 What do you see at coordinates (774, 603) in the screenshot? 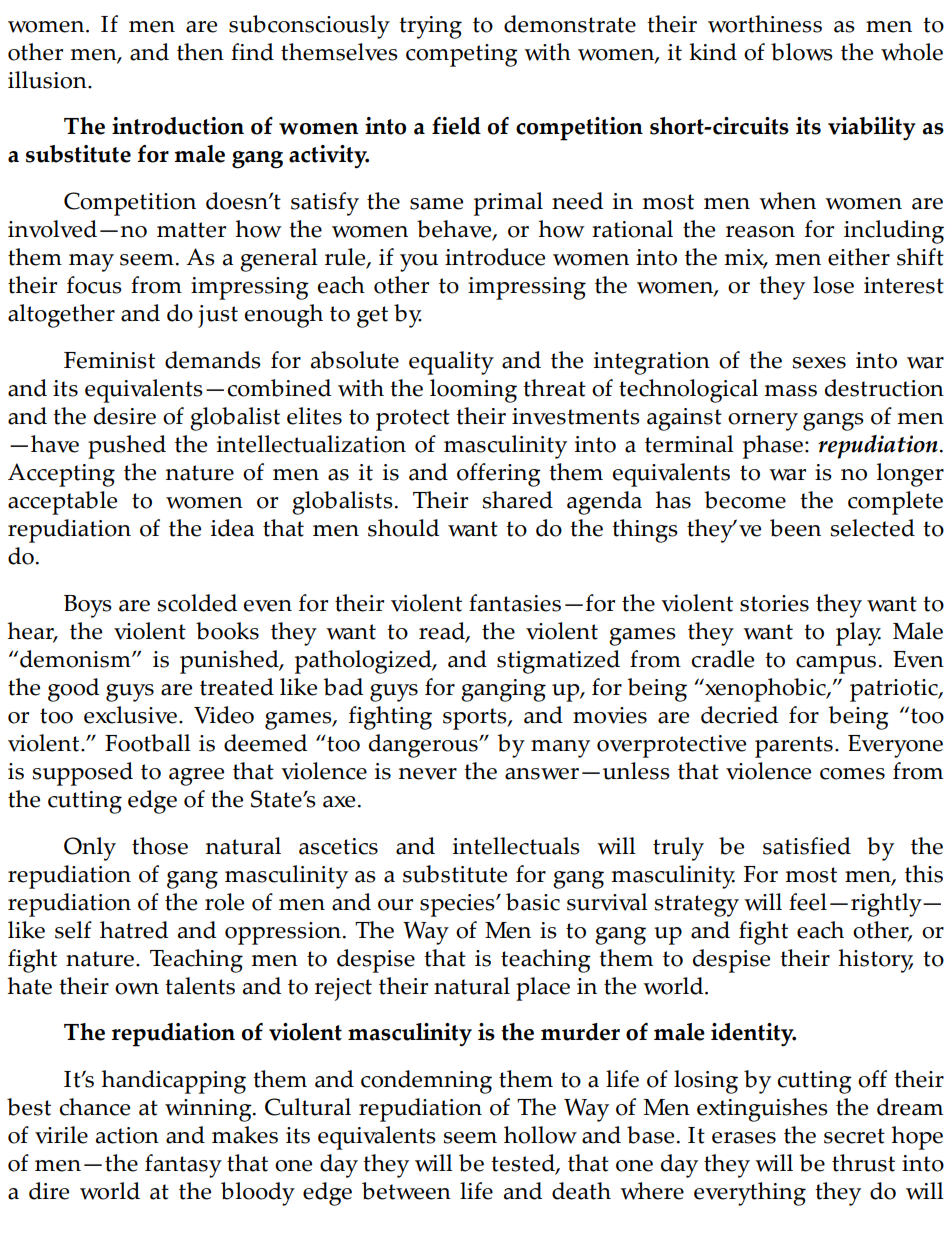
I see `stories` at bounding box center [774, 603].
